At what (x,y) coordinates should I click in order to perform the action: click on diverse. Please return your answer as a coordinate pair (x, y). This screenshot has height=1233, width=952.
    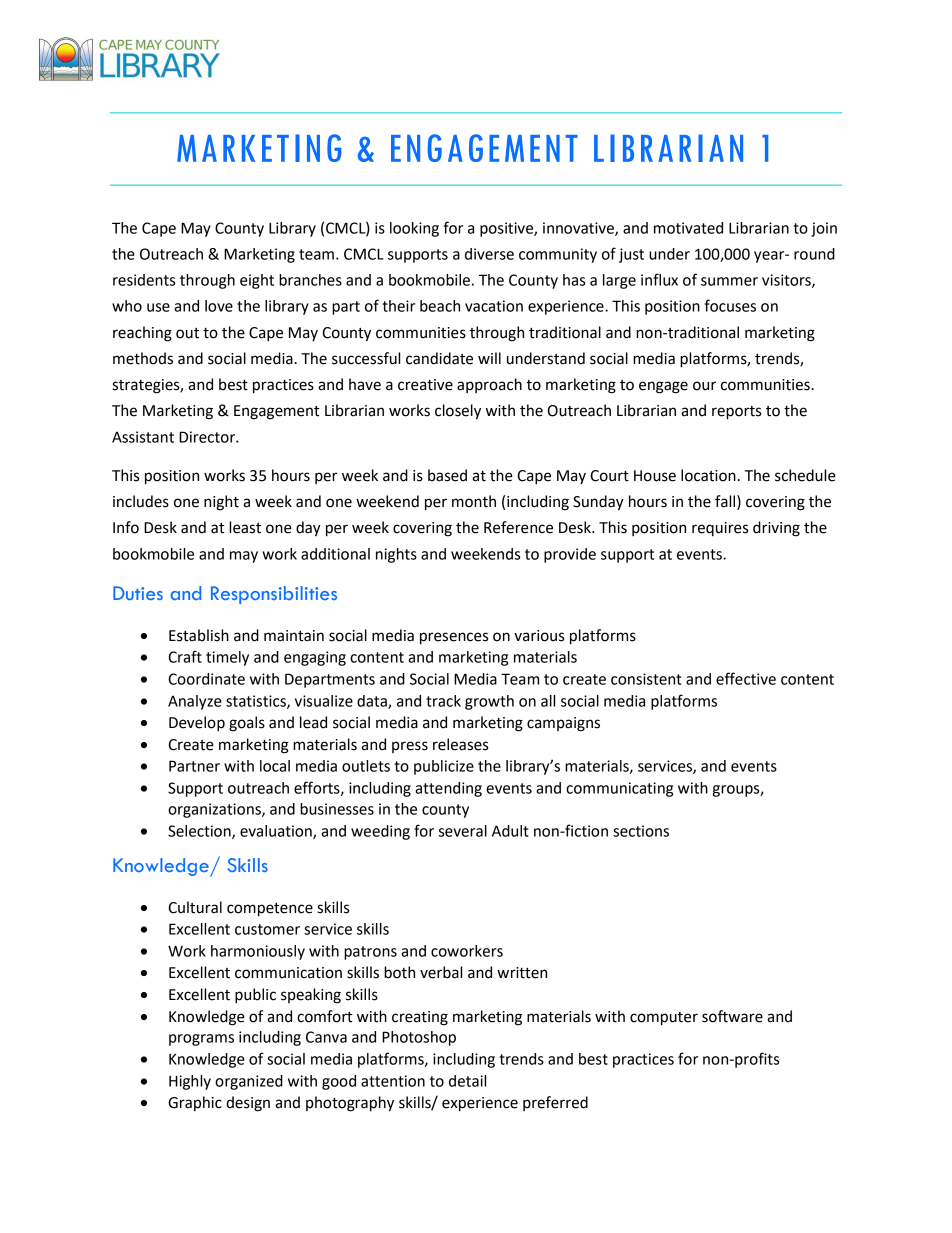
    Looking at the image, I should click on (489, 254).
